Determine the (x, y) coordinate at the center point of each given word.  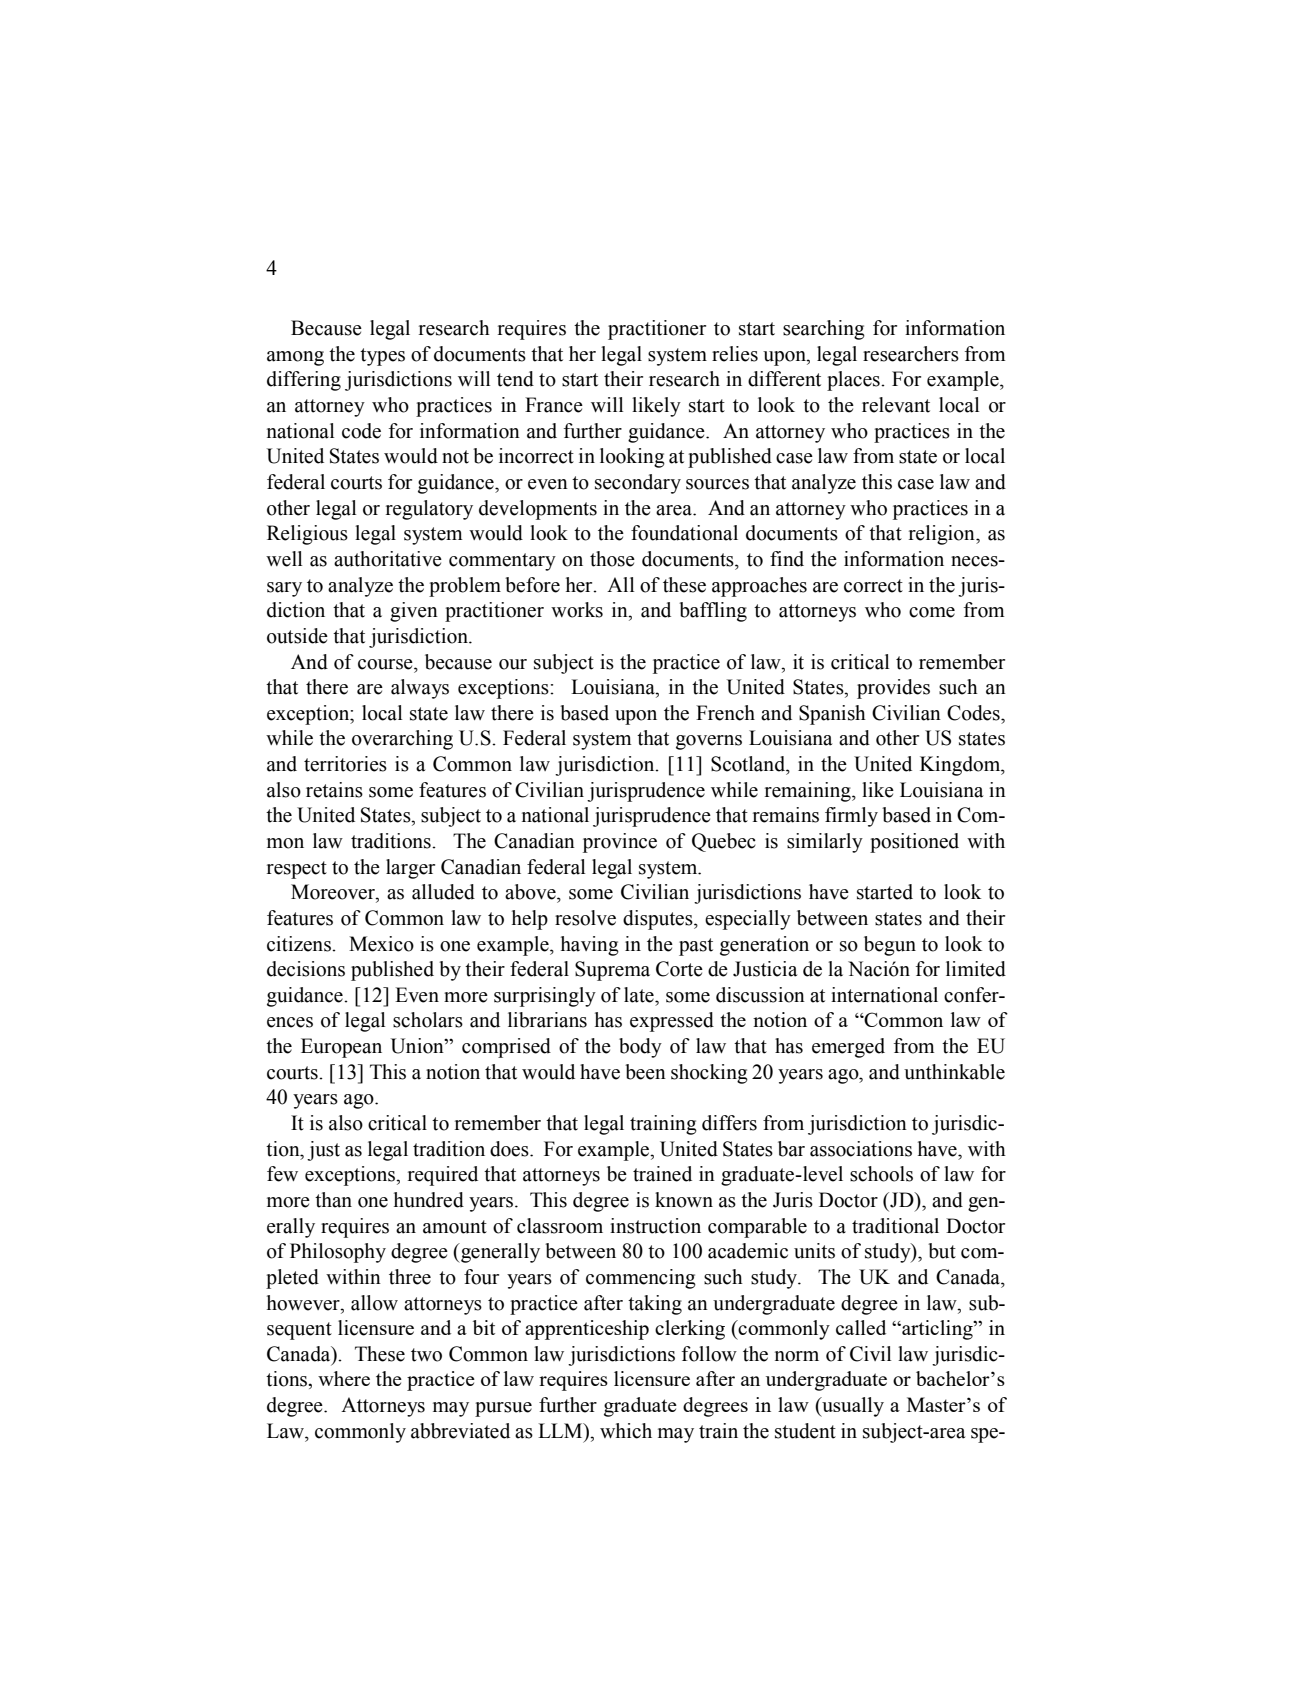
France (554, 405)
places (854, 381)
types (382, 357)
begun (890, 946)
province (620, 843)
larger (410, 869)
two (426, 1355)
